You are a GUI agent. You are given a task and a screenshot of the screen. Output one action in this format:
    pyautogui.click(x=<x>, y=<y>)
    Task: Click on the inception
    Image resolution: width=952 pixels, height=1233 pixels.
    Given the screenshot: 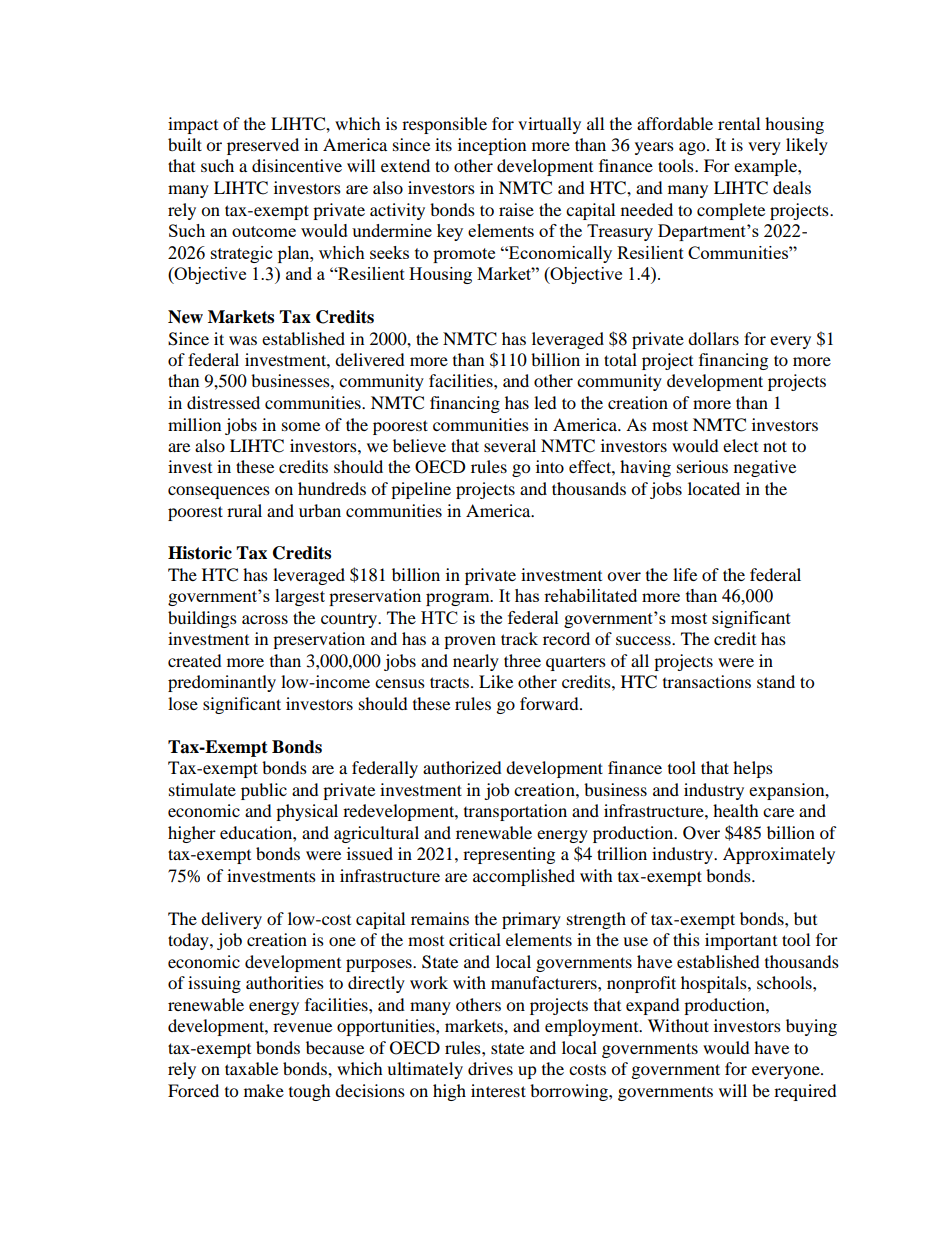 What is the action you would take?
    pyautogui.click(x=492, y=146)
